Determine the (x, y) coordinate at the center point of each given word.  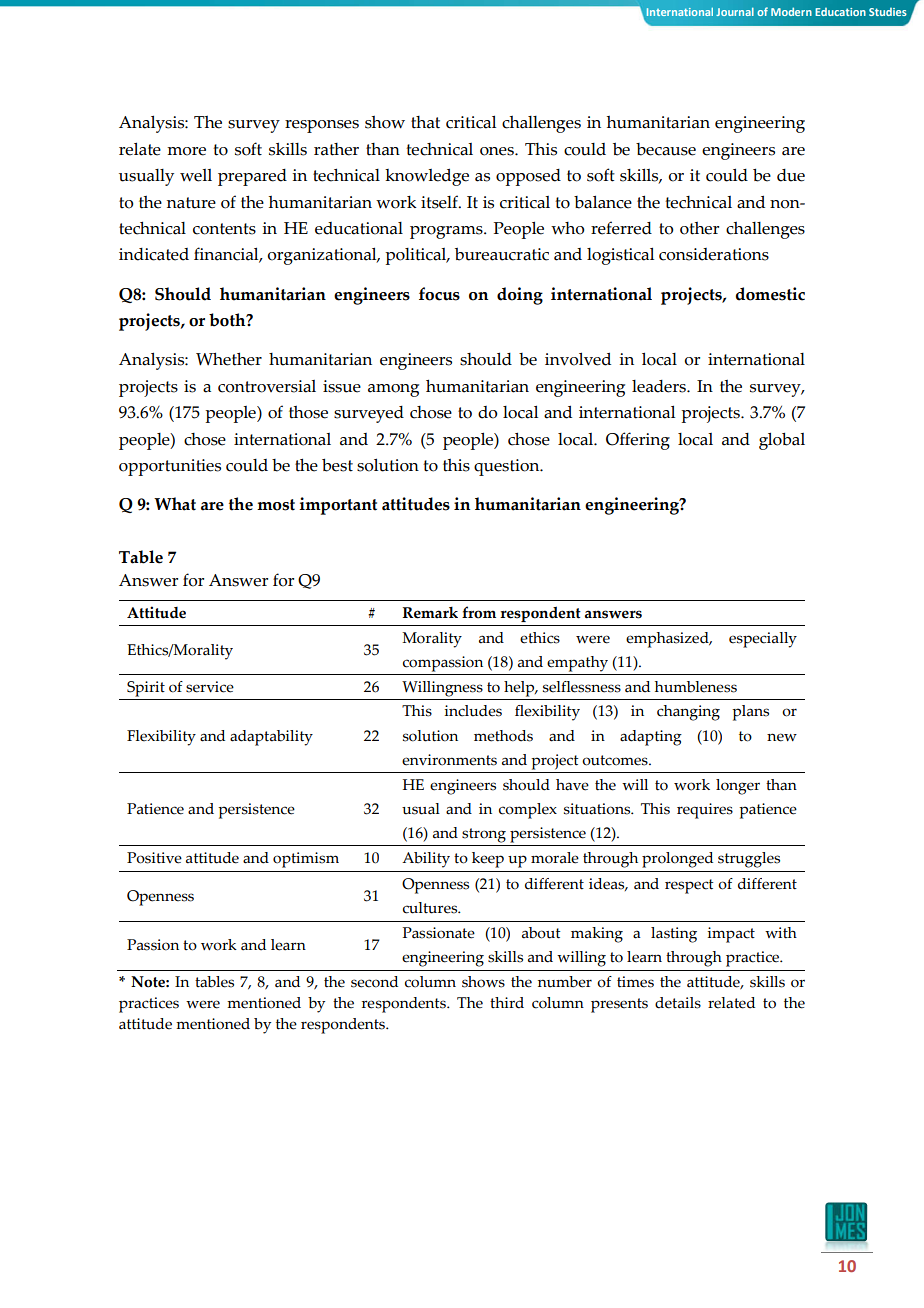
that (425, 122)
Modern (791, 11)
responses (322, 126)
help (520, 689)
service (210, 687)
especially (763, 640)
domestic (770, 294)
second (374, 982)
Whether (229, 359)
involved (578, 359)
